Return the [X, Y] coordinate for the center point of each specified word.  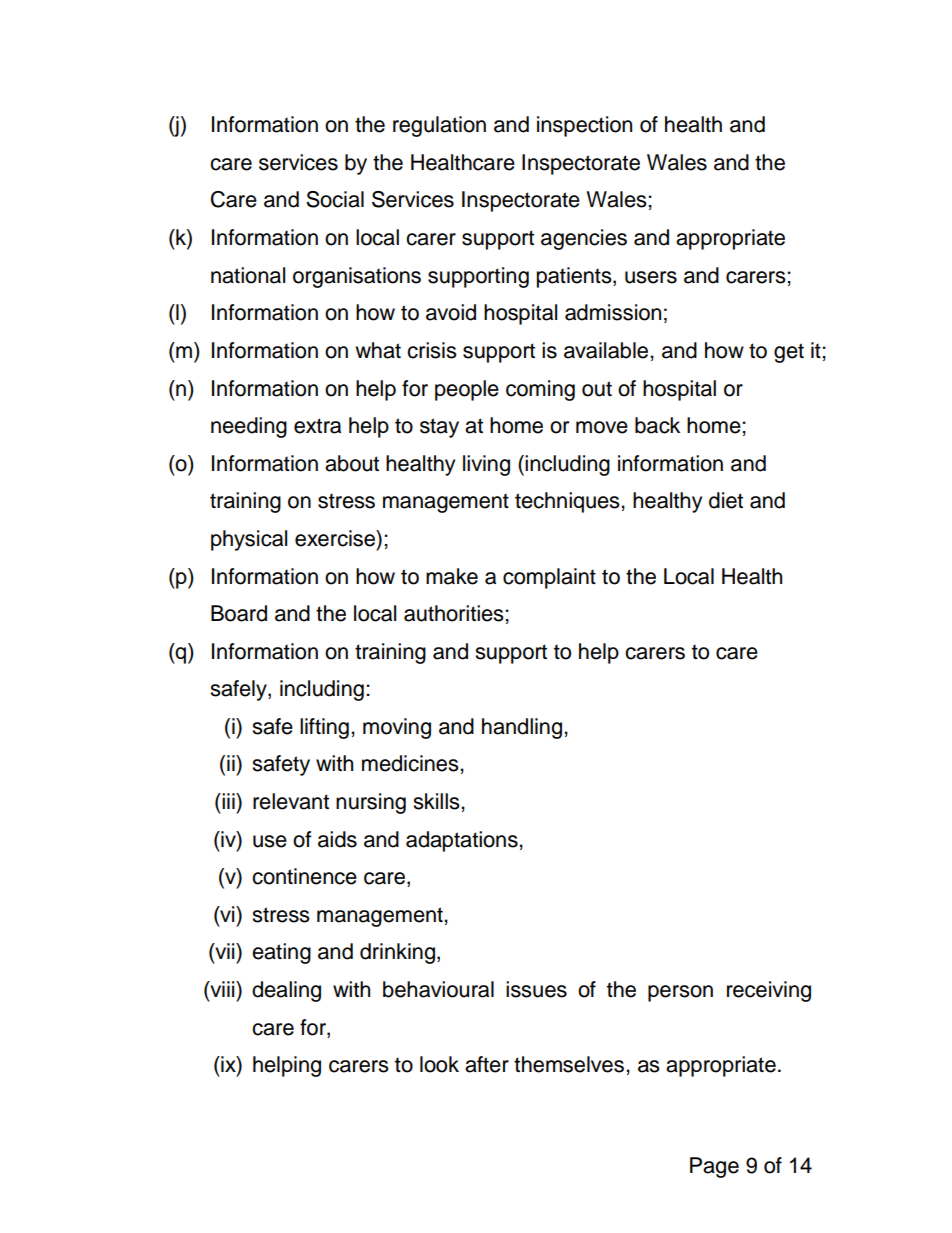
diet [726, 500]
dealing [286, 991]
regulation [439, 126]
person [680, 993]
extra [317, 426]
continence [304, 876]
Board [239, 613]
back [657, 425]
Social [335, 199]
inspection [584, 126]
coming [540, 390]
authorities [455, 613]
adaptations [463, 841]
